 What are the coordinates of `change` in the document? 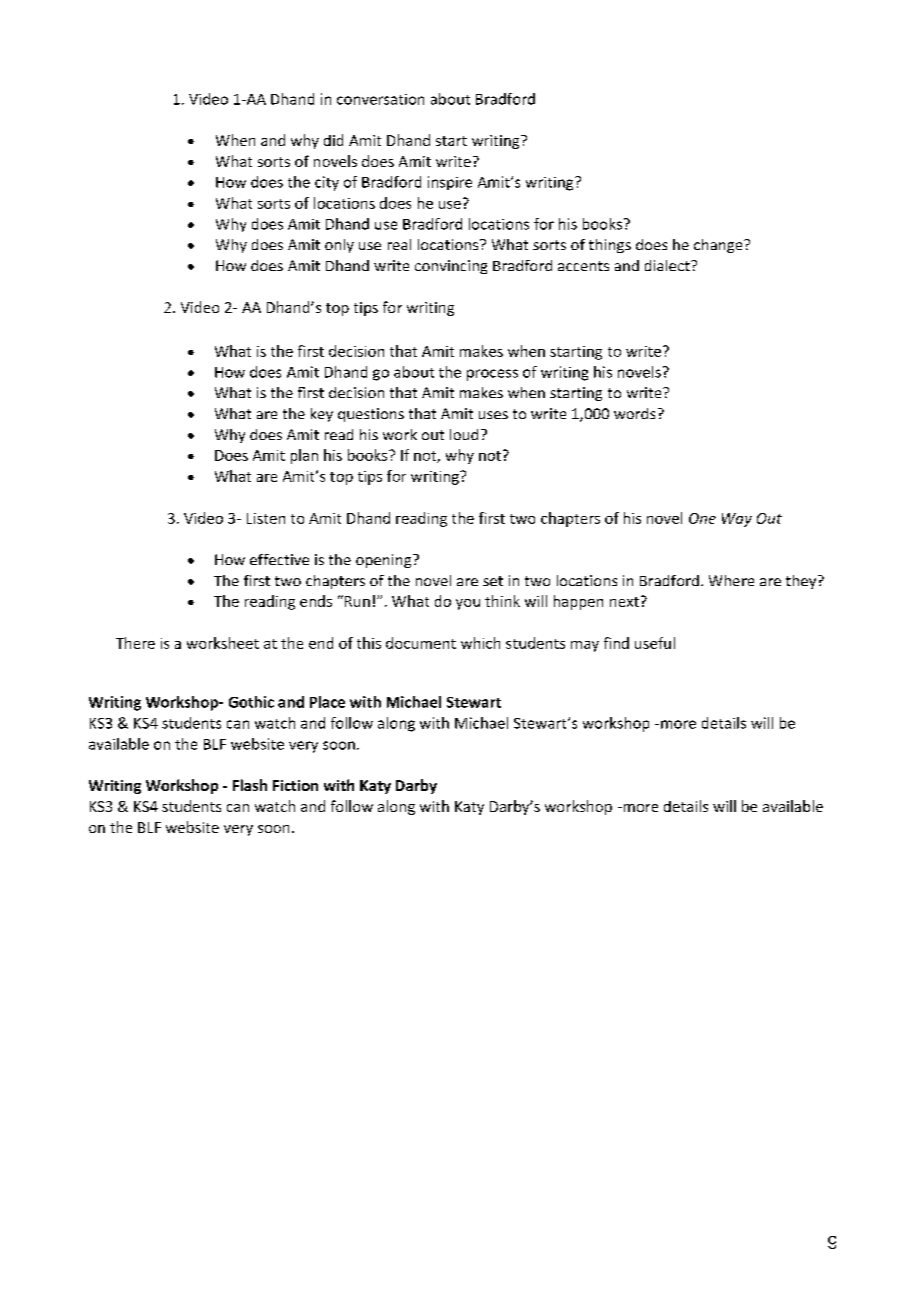 It's located at (719, 246).
